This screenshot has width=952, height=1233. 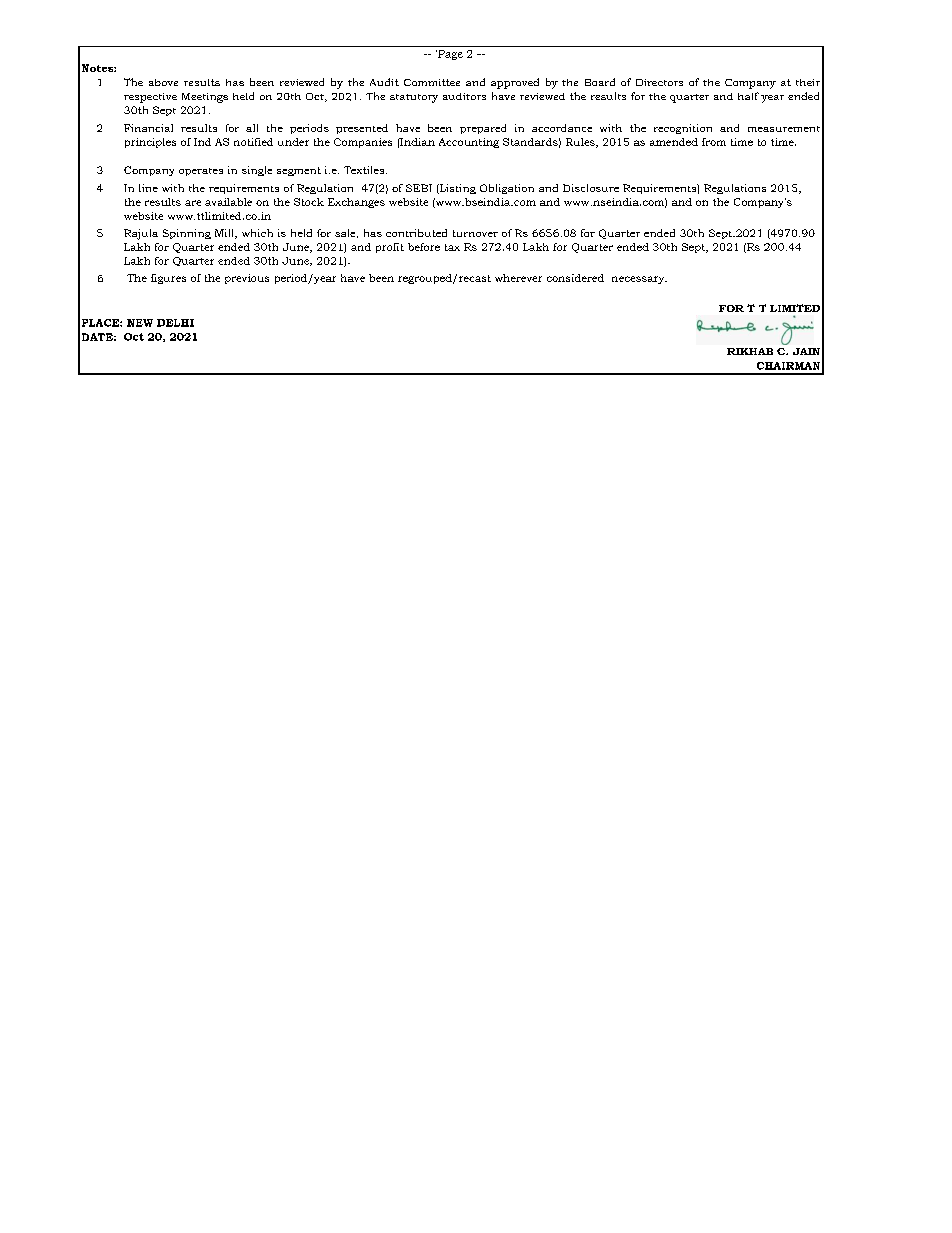 What do you see at coordinates (175, 323) in the screenshot?
I see `DELHI` at bounding box center [175, 323].
